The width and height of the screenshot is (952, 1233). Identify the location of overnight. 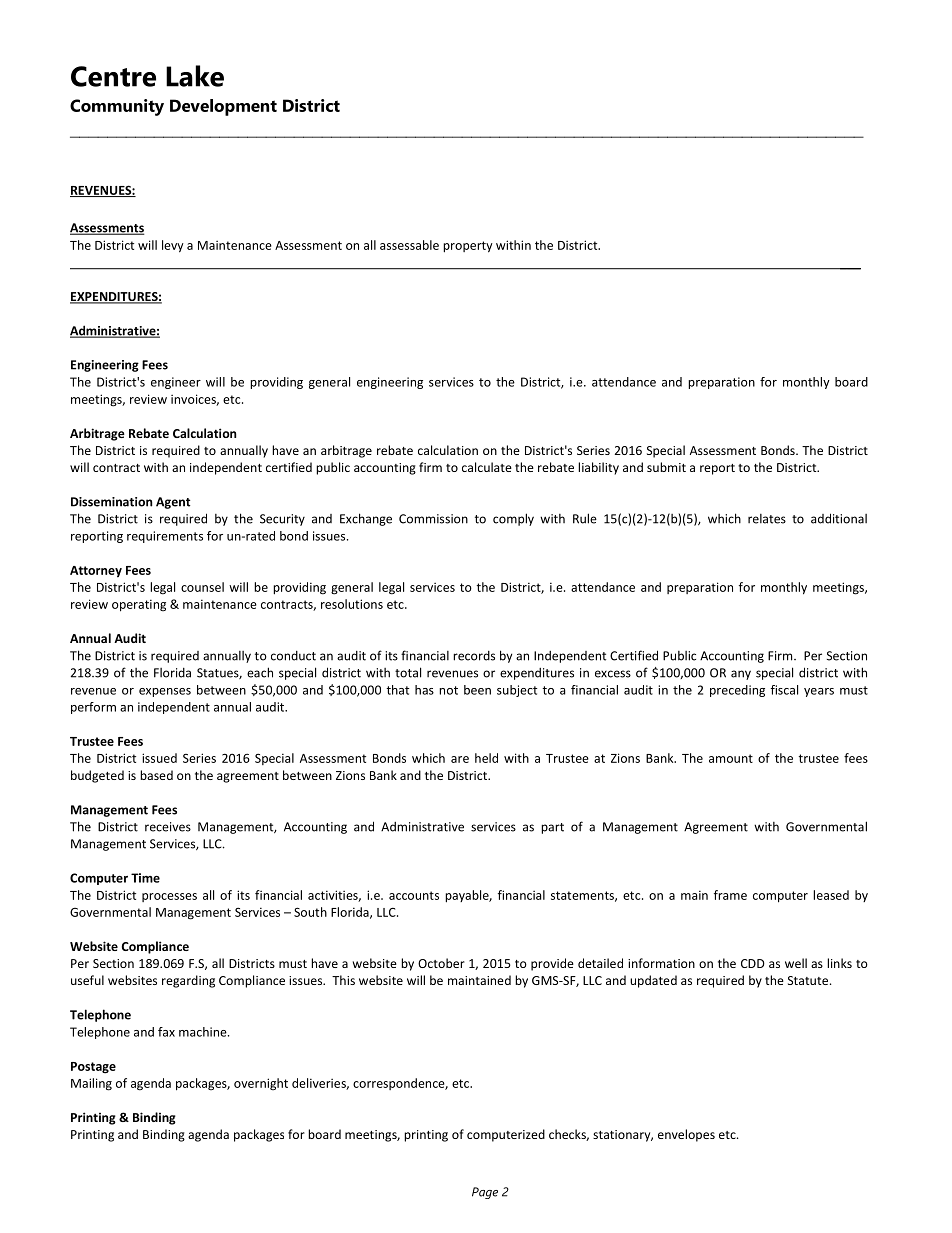
(261, 1084).
